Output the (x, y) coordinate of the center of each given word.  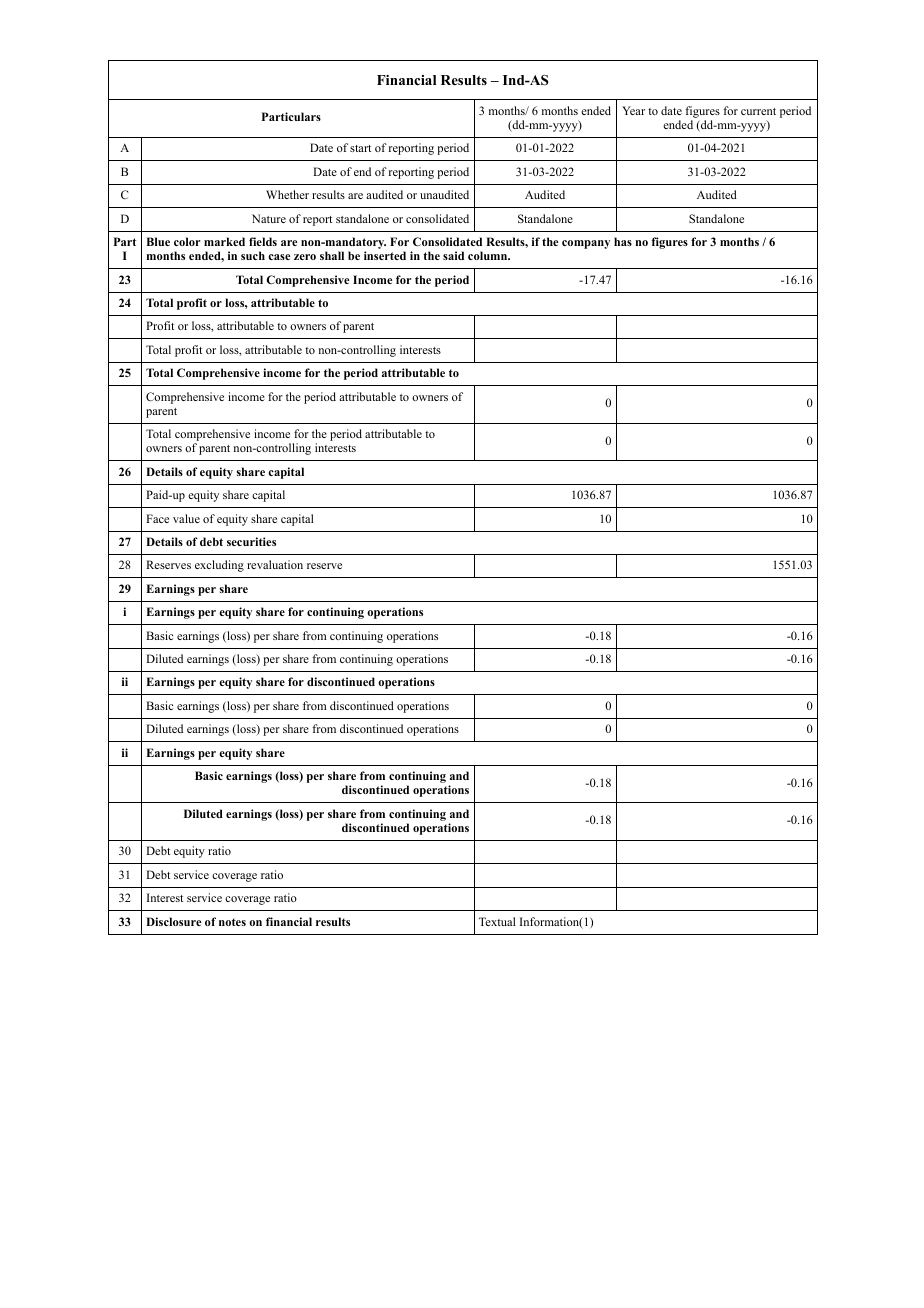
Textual (497, 921)
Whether (287, 194)
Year (633, 110)
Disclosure (173, 921)
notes (232, 922)
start (360, 148)
